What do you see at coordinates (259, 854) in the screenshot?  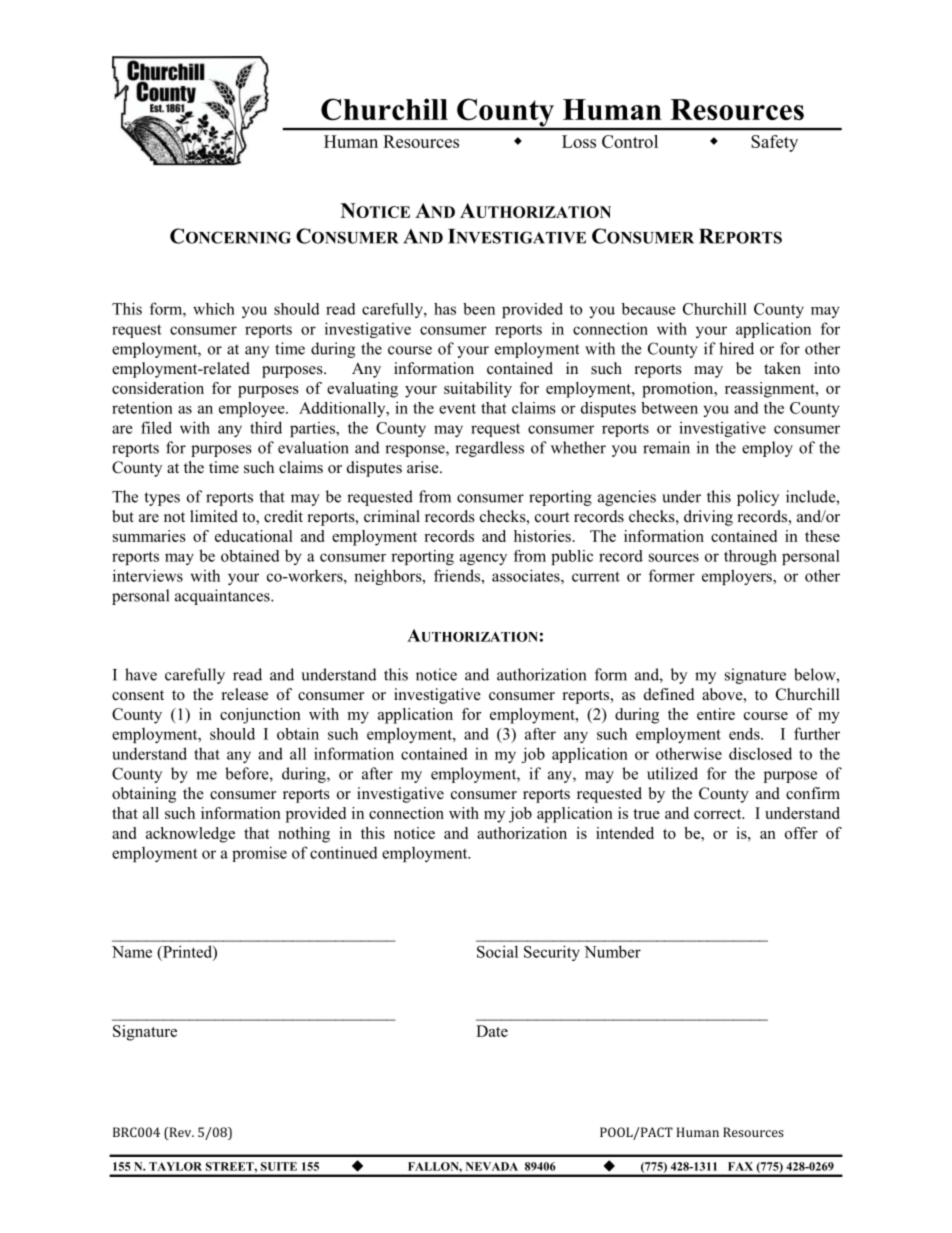 I see `promise` at bounding box center [259, 854].
